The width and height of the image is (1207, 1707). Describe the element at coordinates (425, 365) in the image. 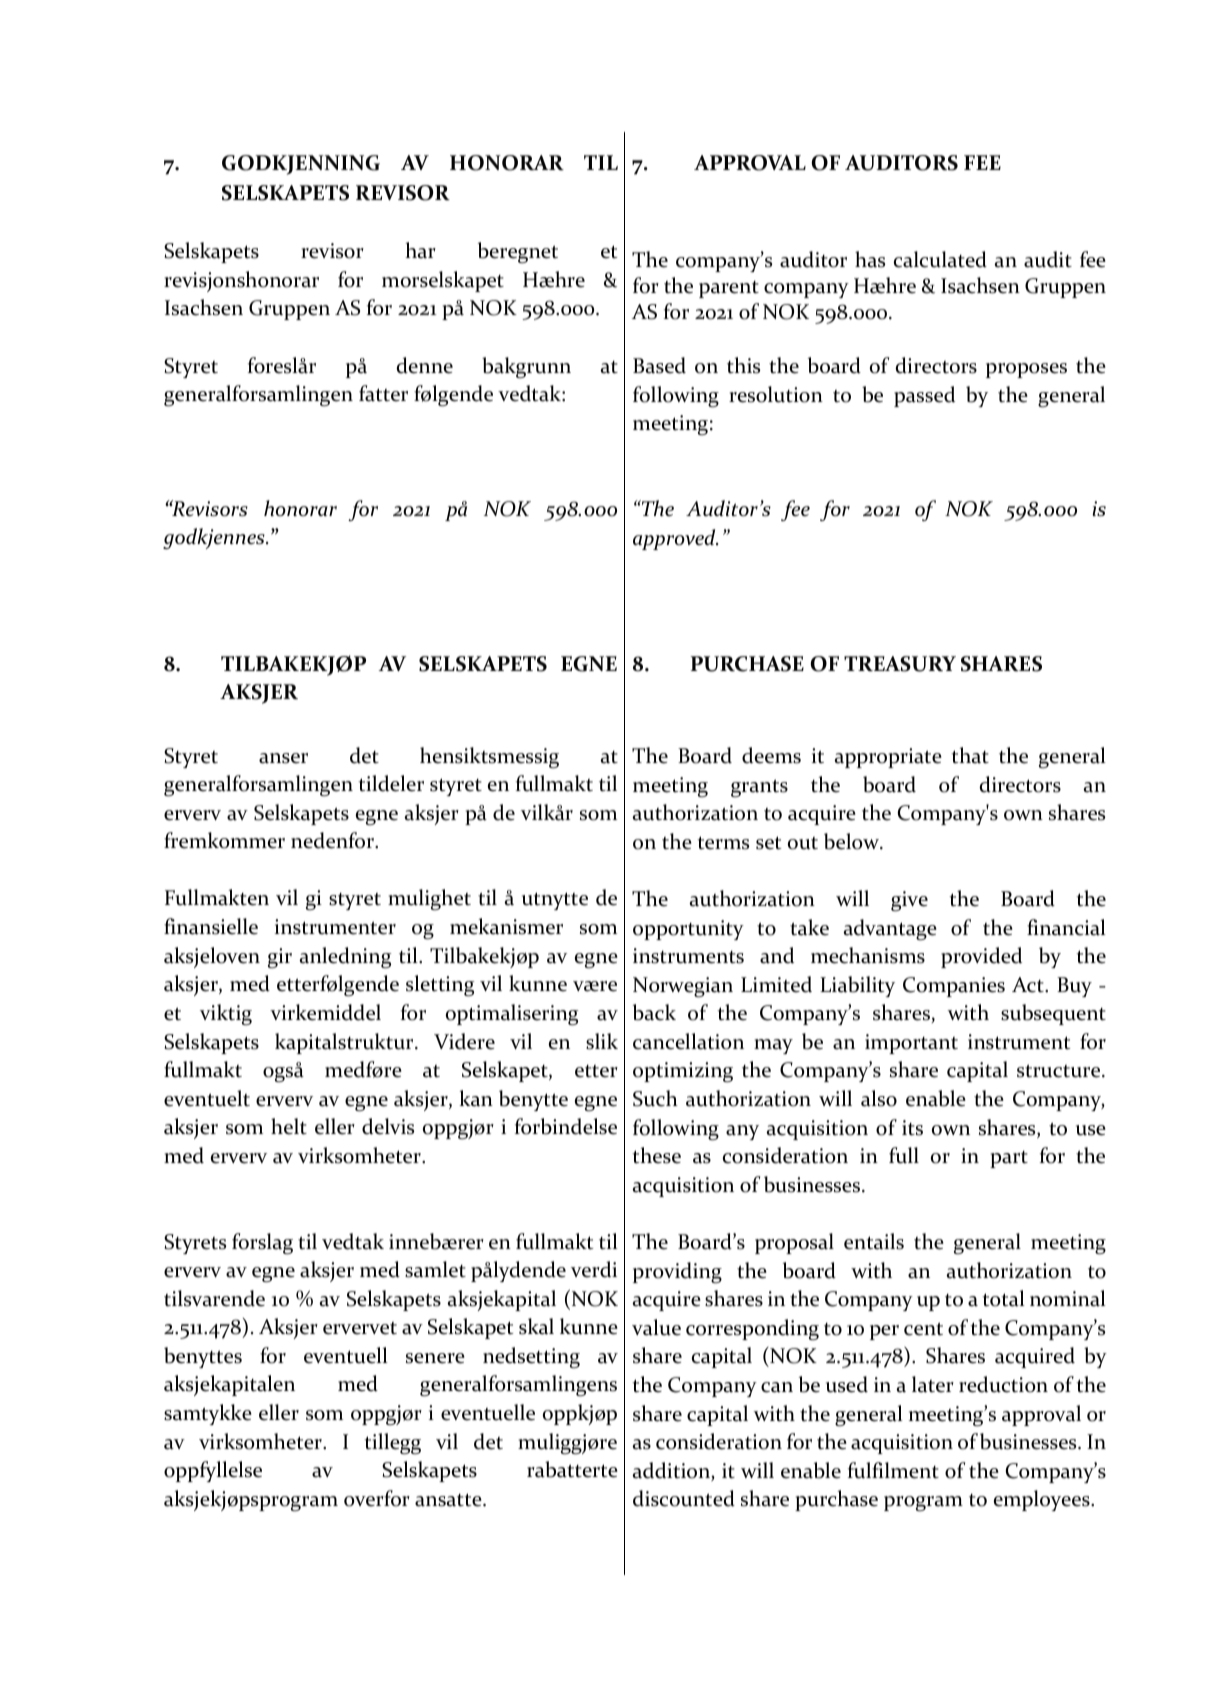

I see `denne` at that location.
